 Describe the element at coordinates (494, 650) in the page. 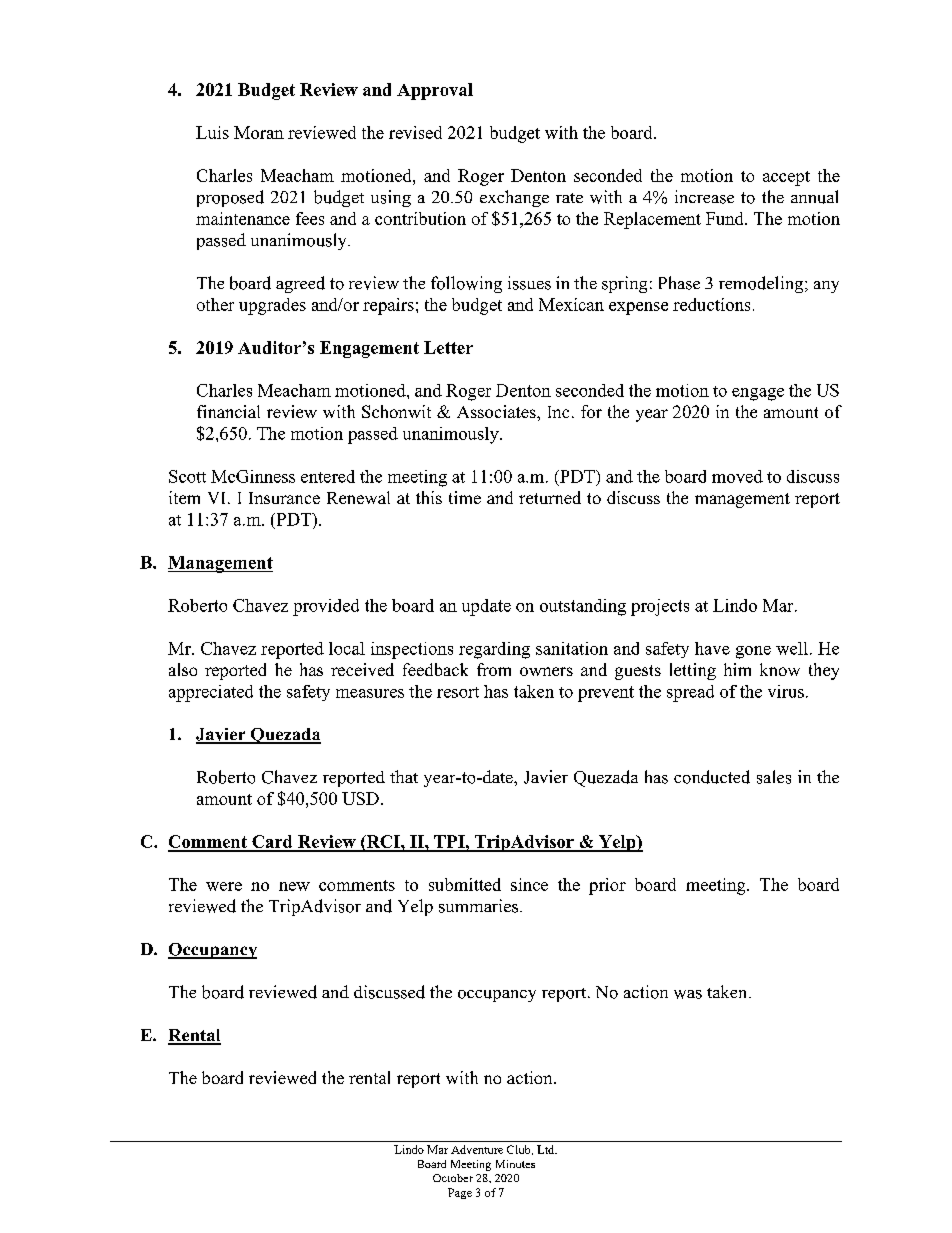

I see `regarding` at that location.
